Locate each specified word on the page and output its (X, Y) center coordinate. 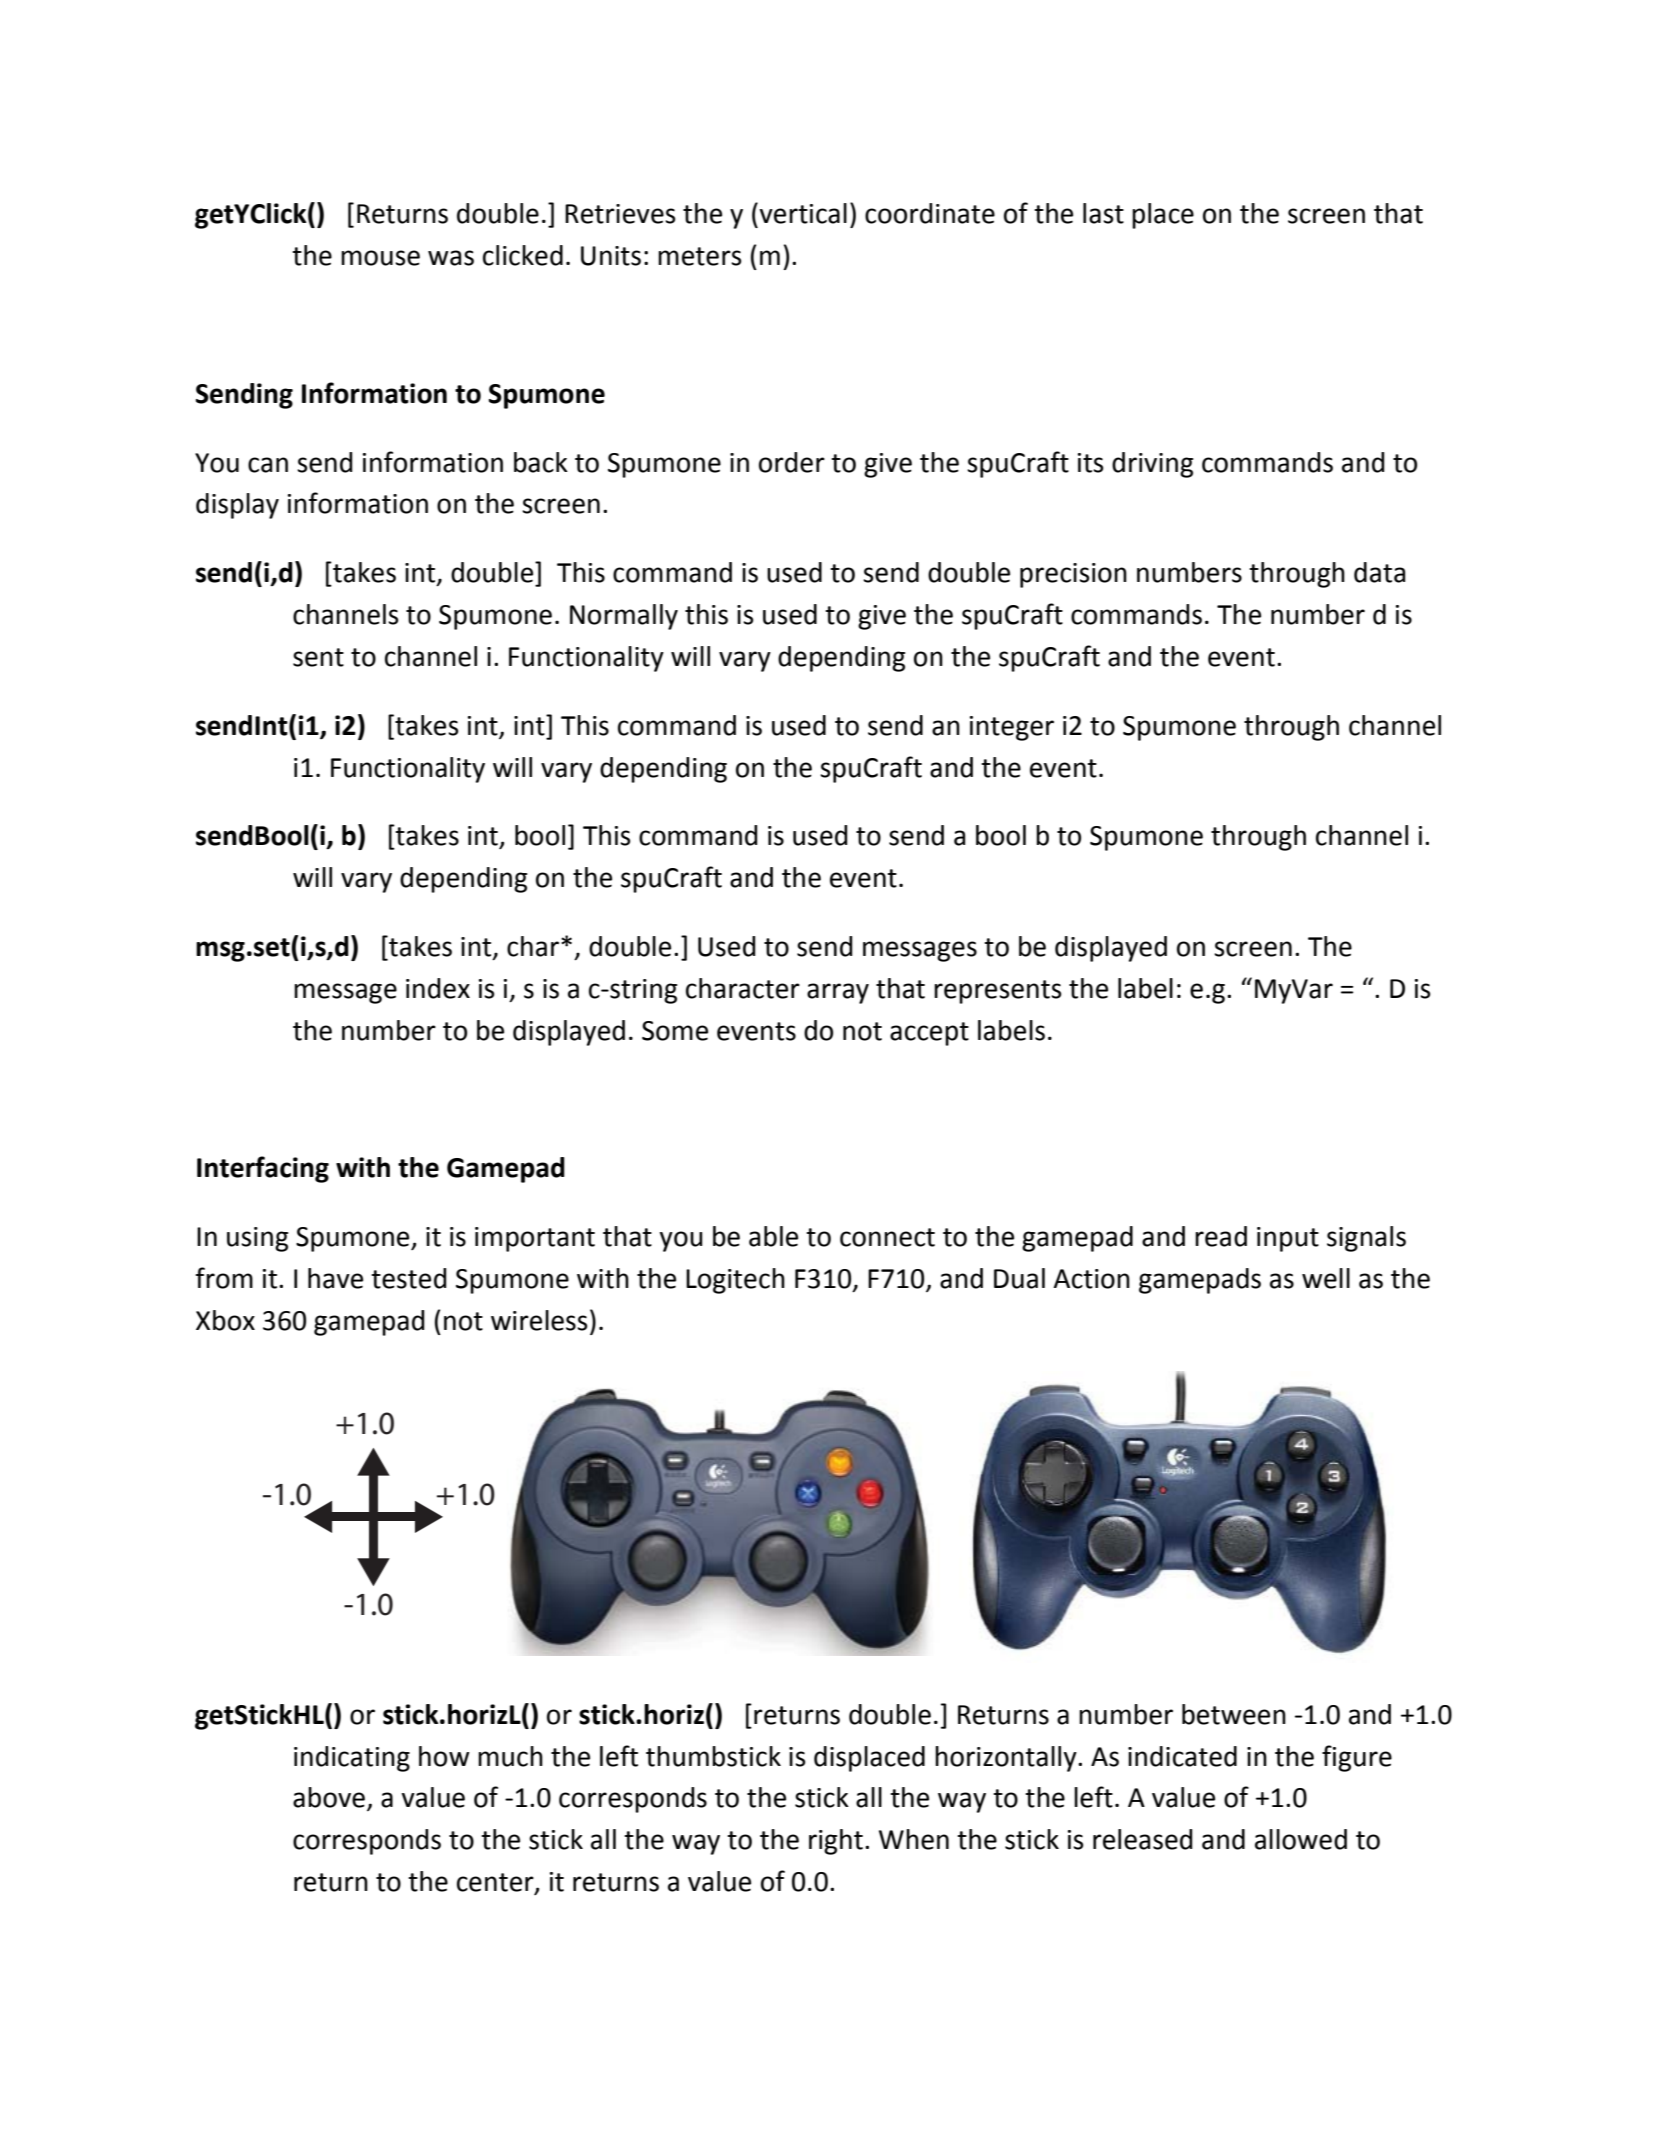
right (836, 1842)
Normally (624, 617)
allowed (1301, 1839)
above (329, 1797)
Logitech (735, 1281)
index (438, 988)
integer (1012, 728)
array (838, 993)
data (1379, 572)
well (1326, 1278)
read (1221, 1236)
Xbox (225, 1320)
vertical (803, 213)
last (1103, 213)
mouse (380, 258)
